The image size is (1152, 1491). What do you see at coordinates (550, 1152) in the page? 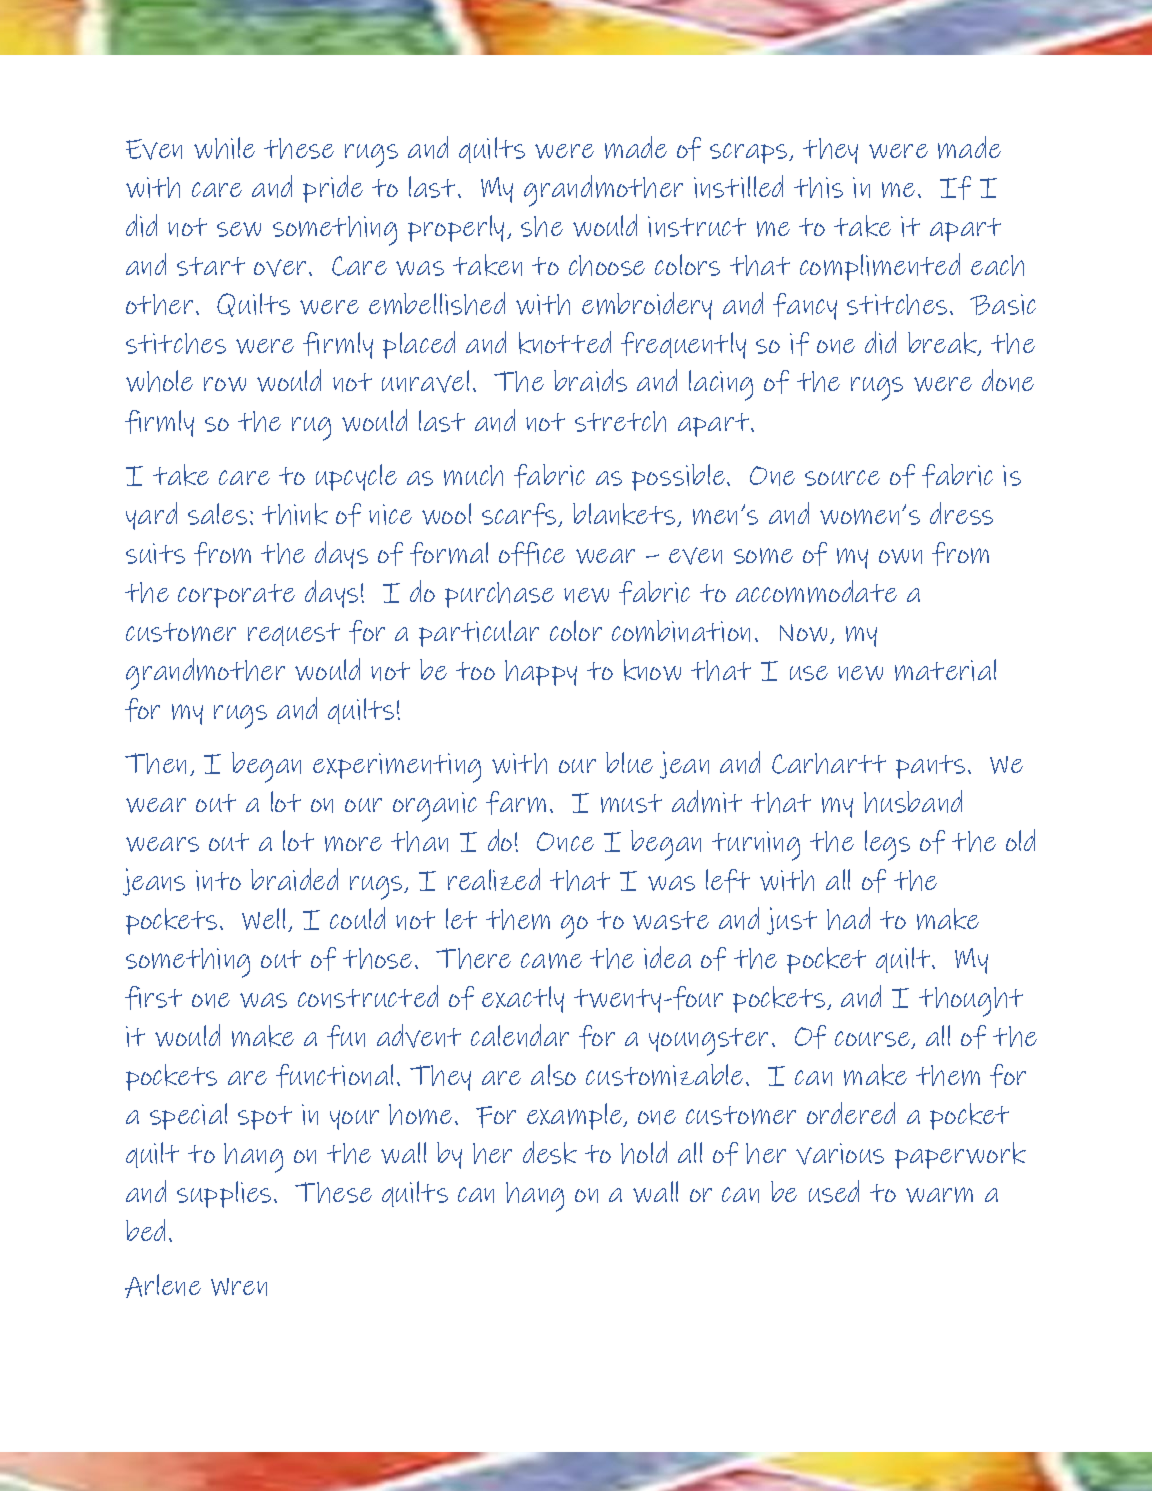
I see `desk` at bounding box center [550, 1152].
